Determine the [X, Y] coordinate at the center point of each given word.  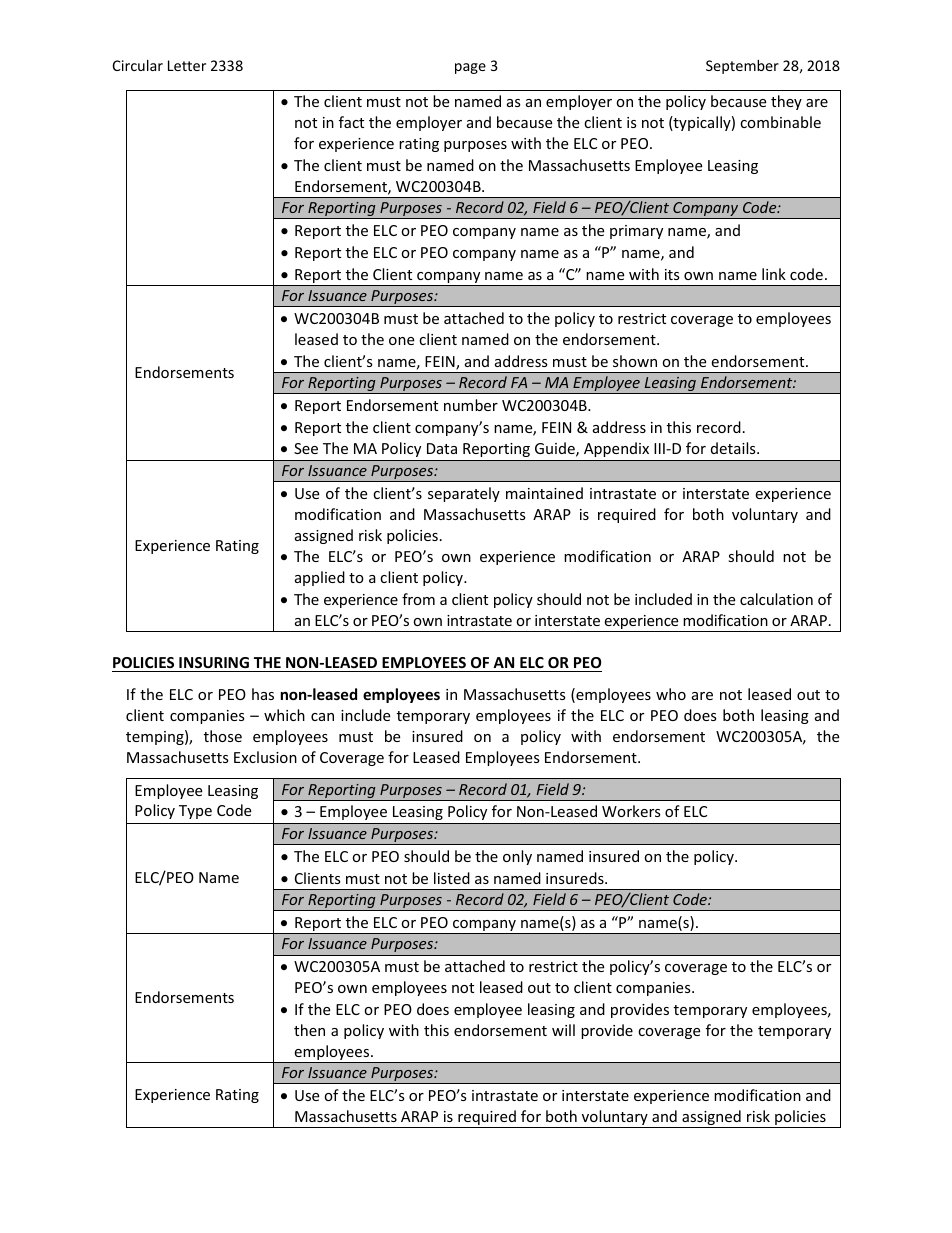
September [742, 67]
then [309, 1030]
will [563, 1030]
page [470, 68]
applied [320, 578]
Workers [631, 811]
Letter [187, 65]
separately [464, 494]
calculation [776, 599]
